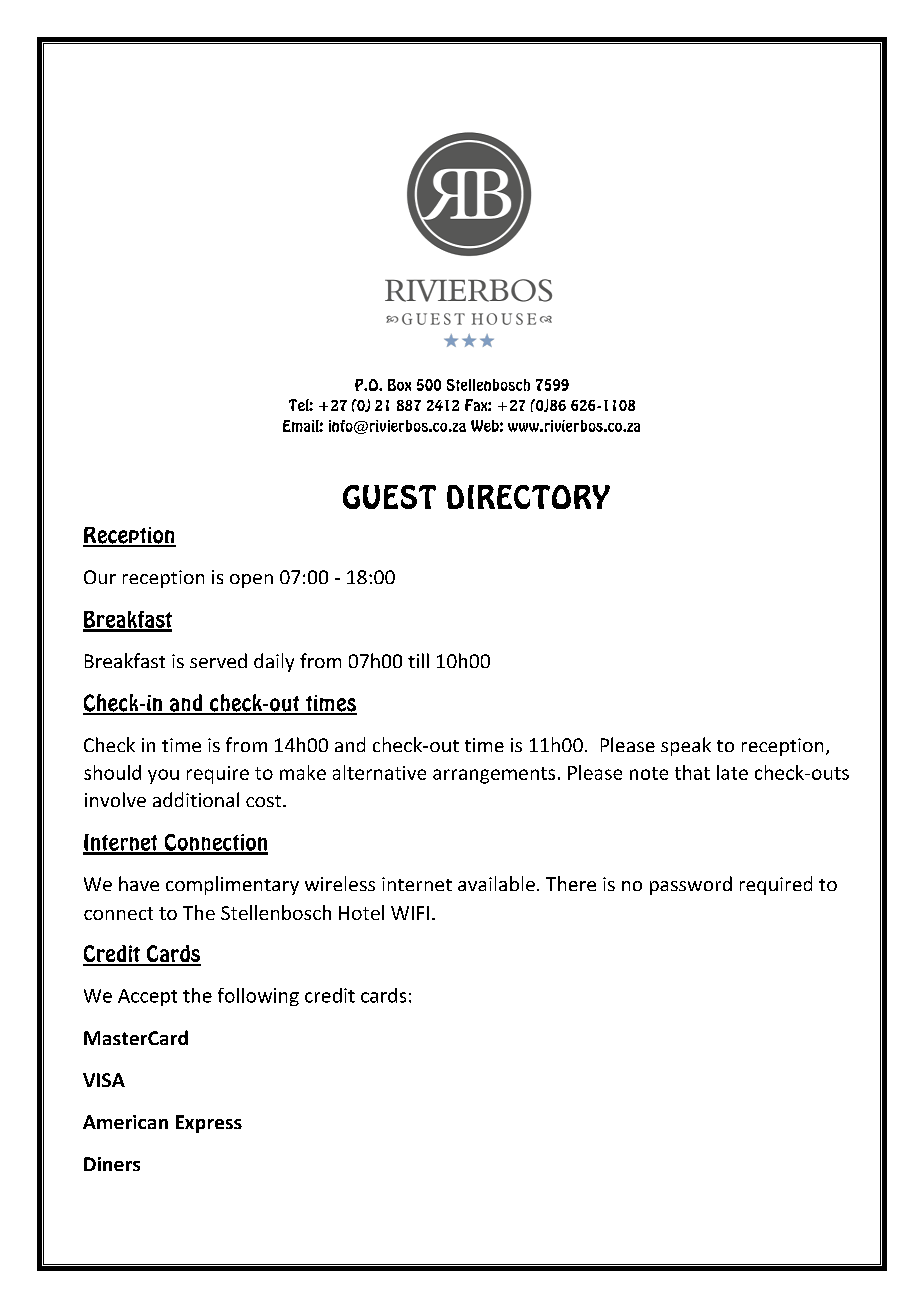 The height and width of the document is (1308, 924). Describe the element at coordinates (528, 497) in the document. I see `DIRECTORY` at that location.
